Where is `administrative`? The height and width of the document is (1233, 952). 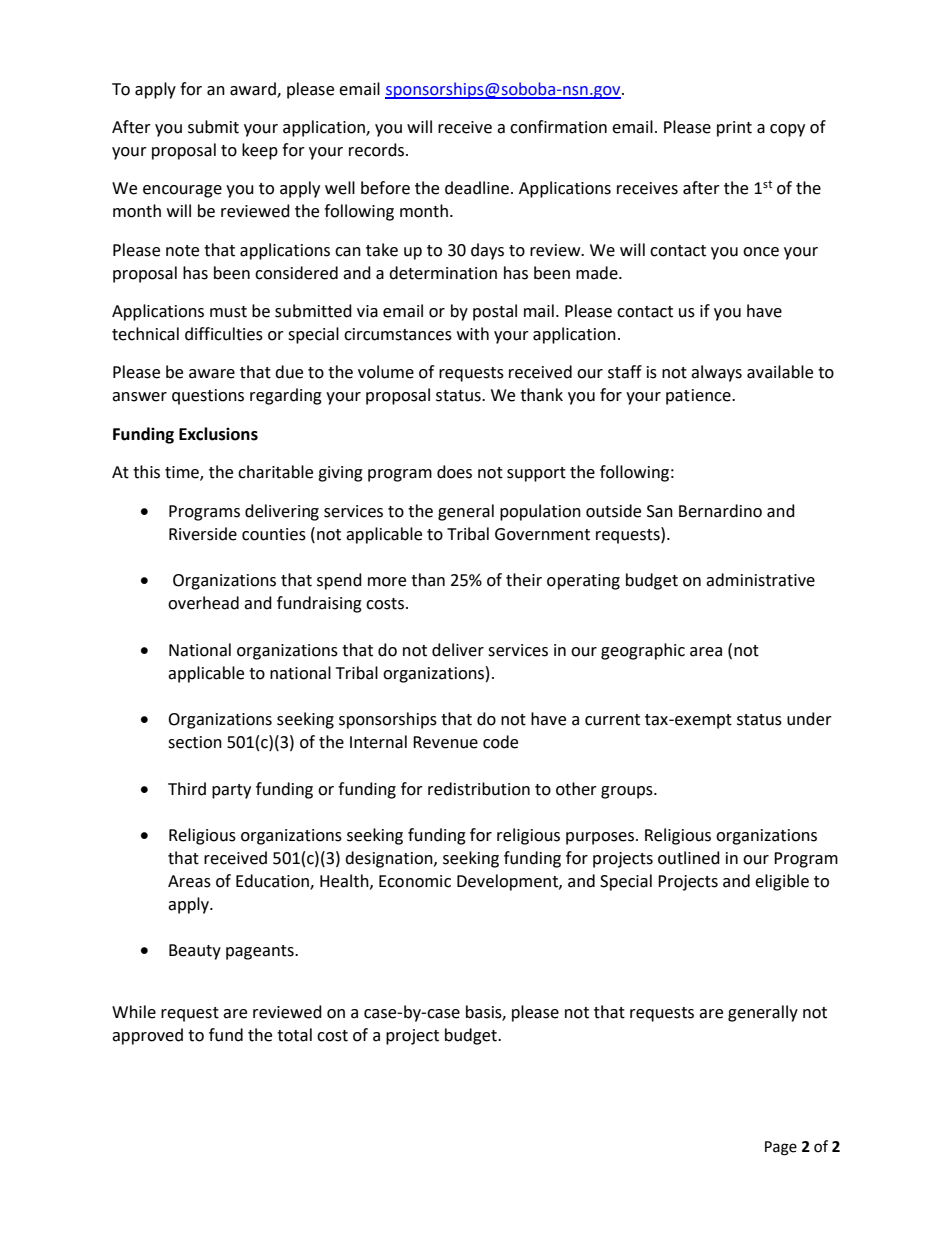 administrative is located at coordinates (760, 580).
